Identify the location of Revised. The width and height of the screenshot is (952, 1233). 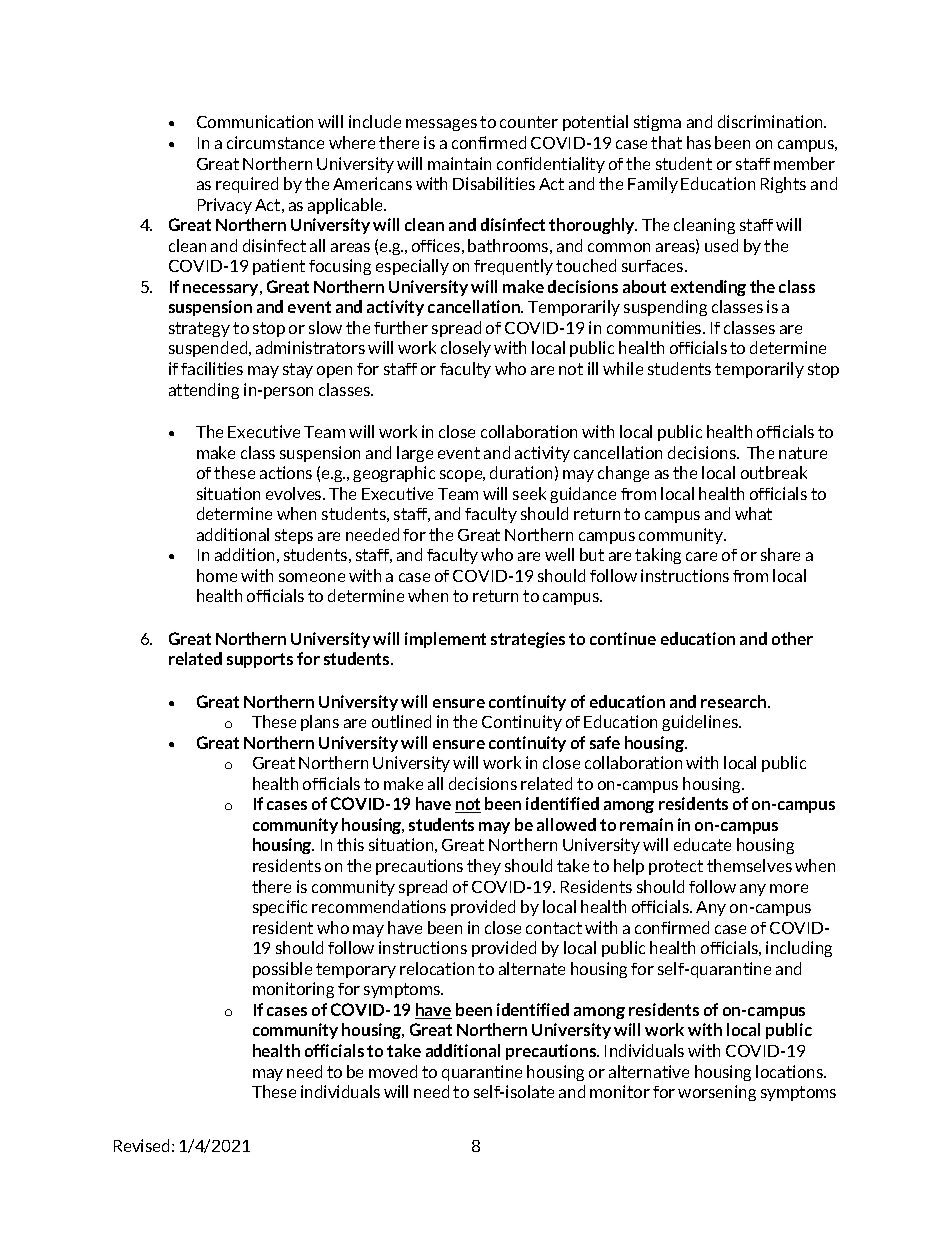
(141, 1145).
